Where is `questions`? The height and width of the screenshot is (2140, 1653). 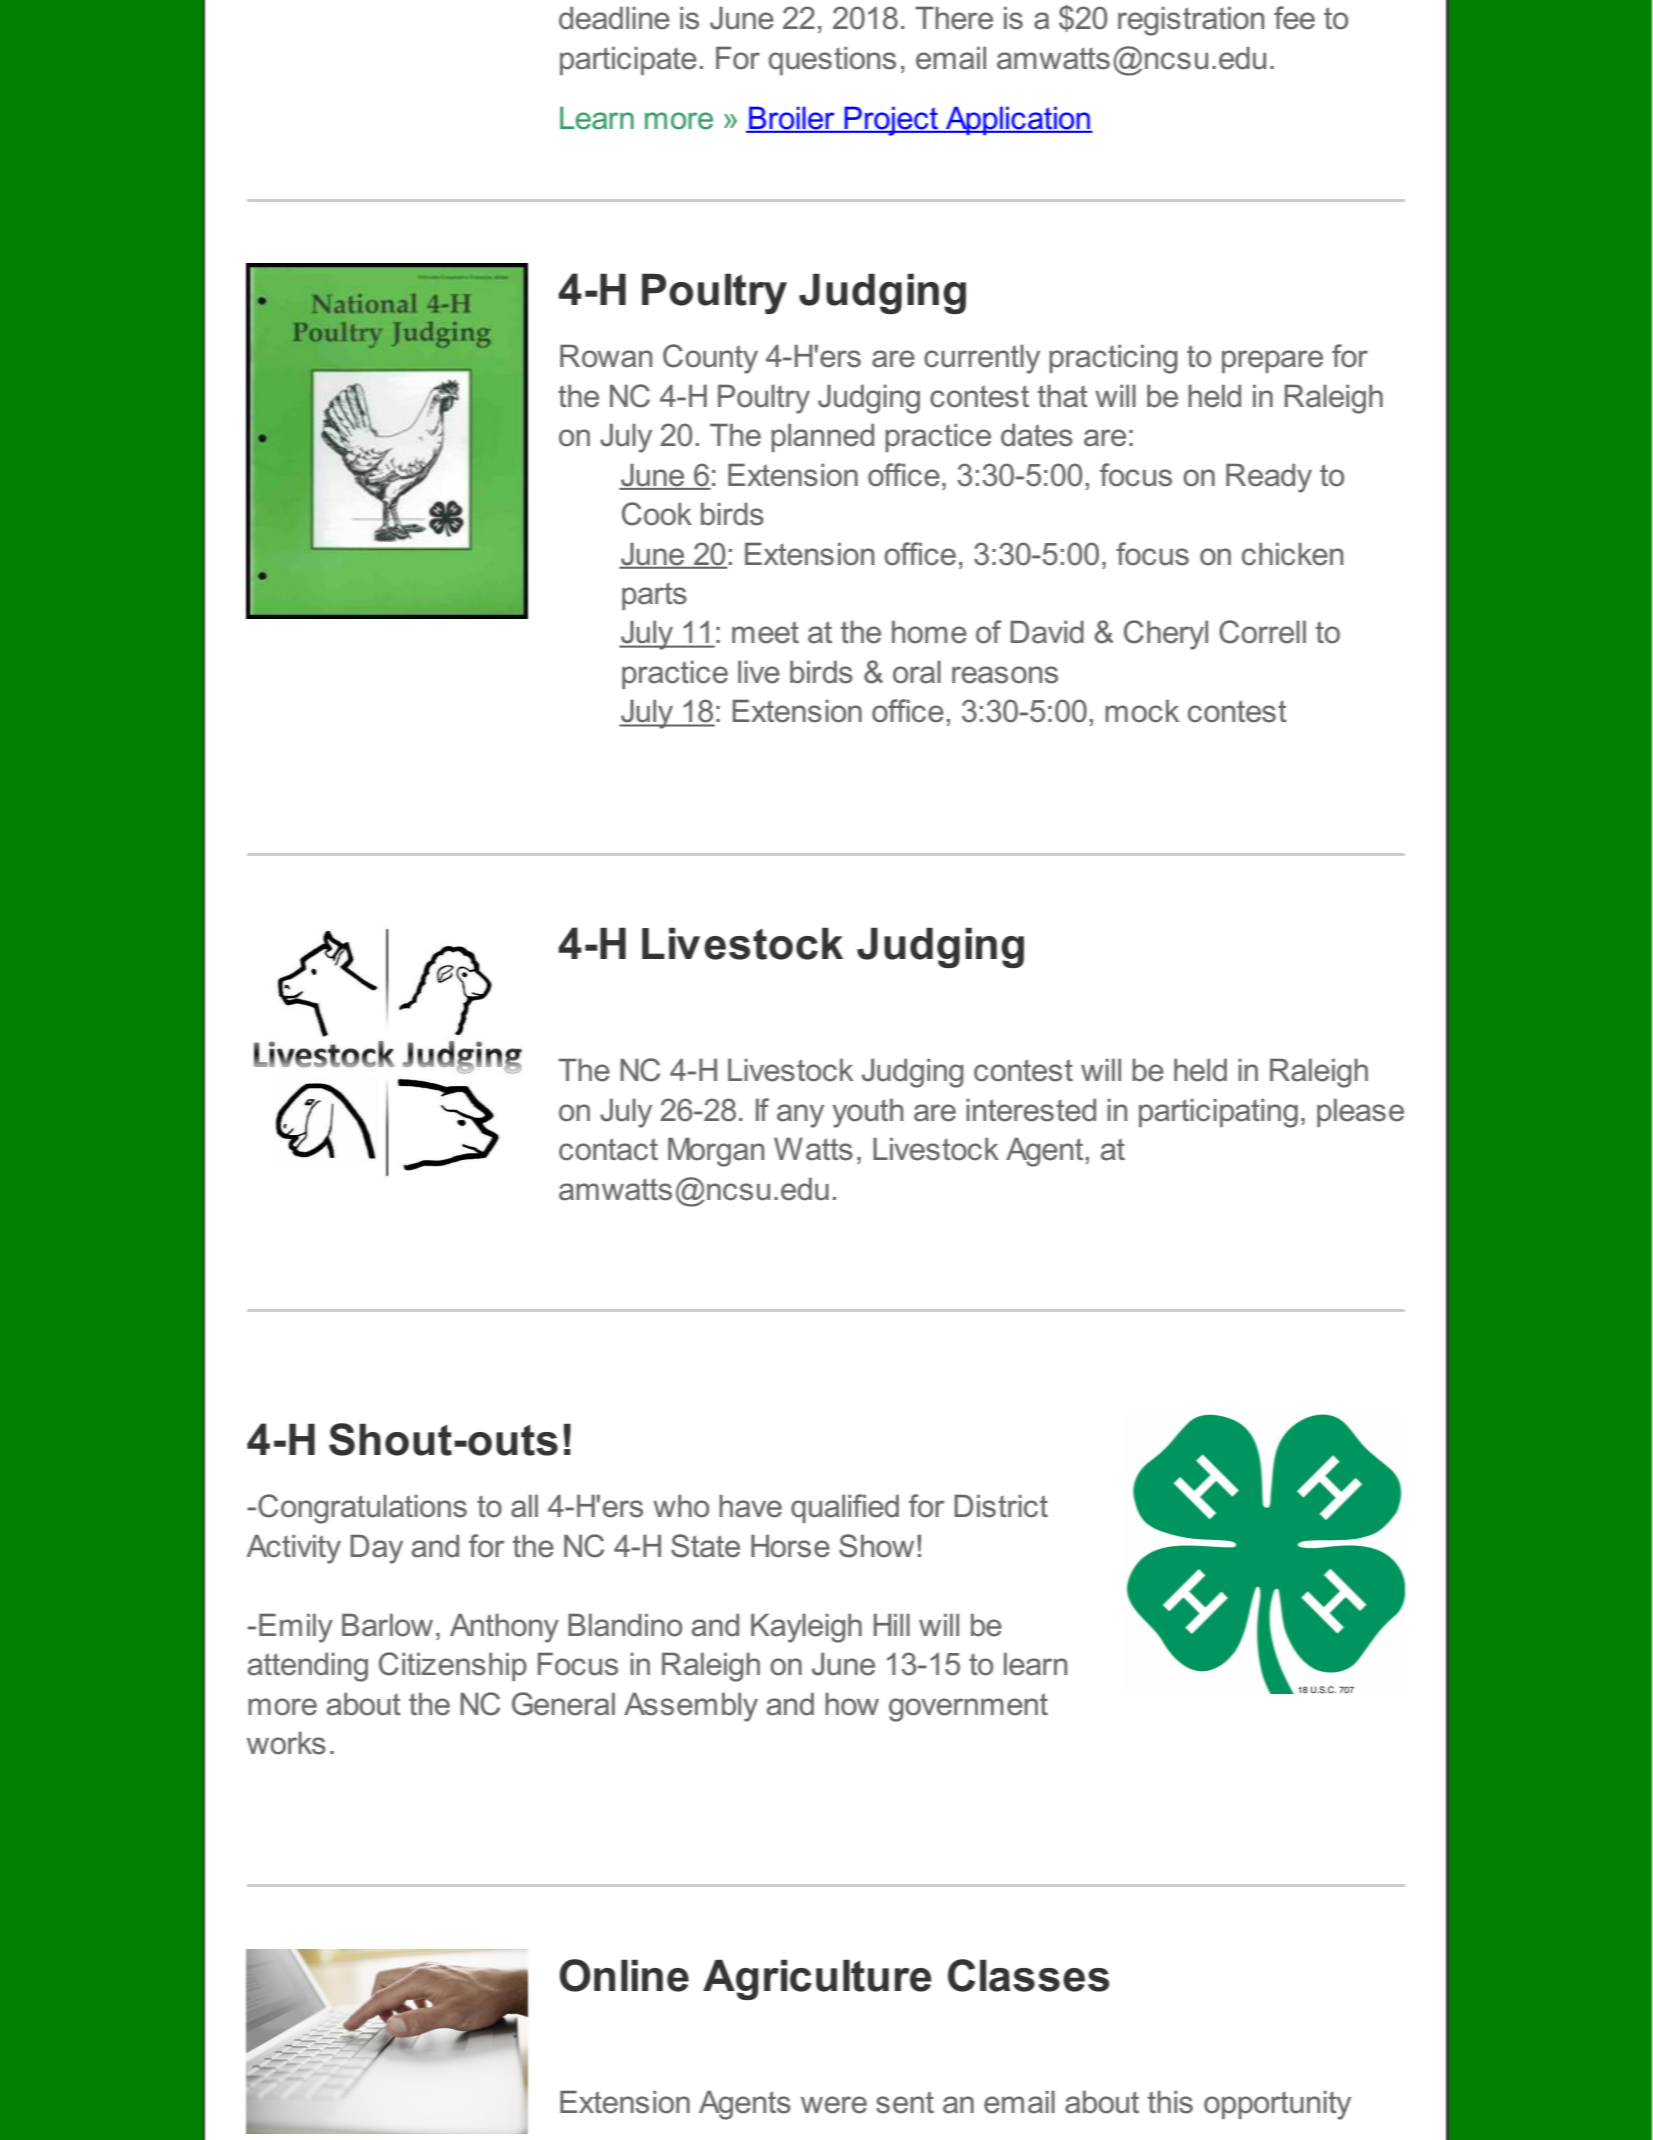
questions is located at coordinates (832, 61).
